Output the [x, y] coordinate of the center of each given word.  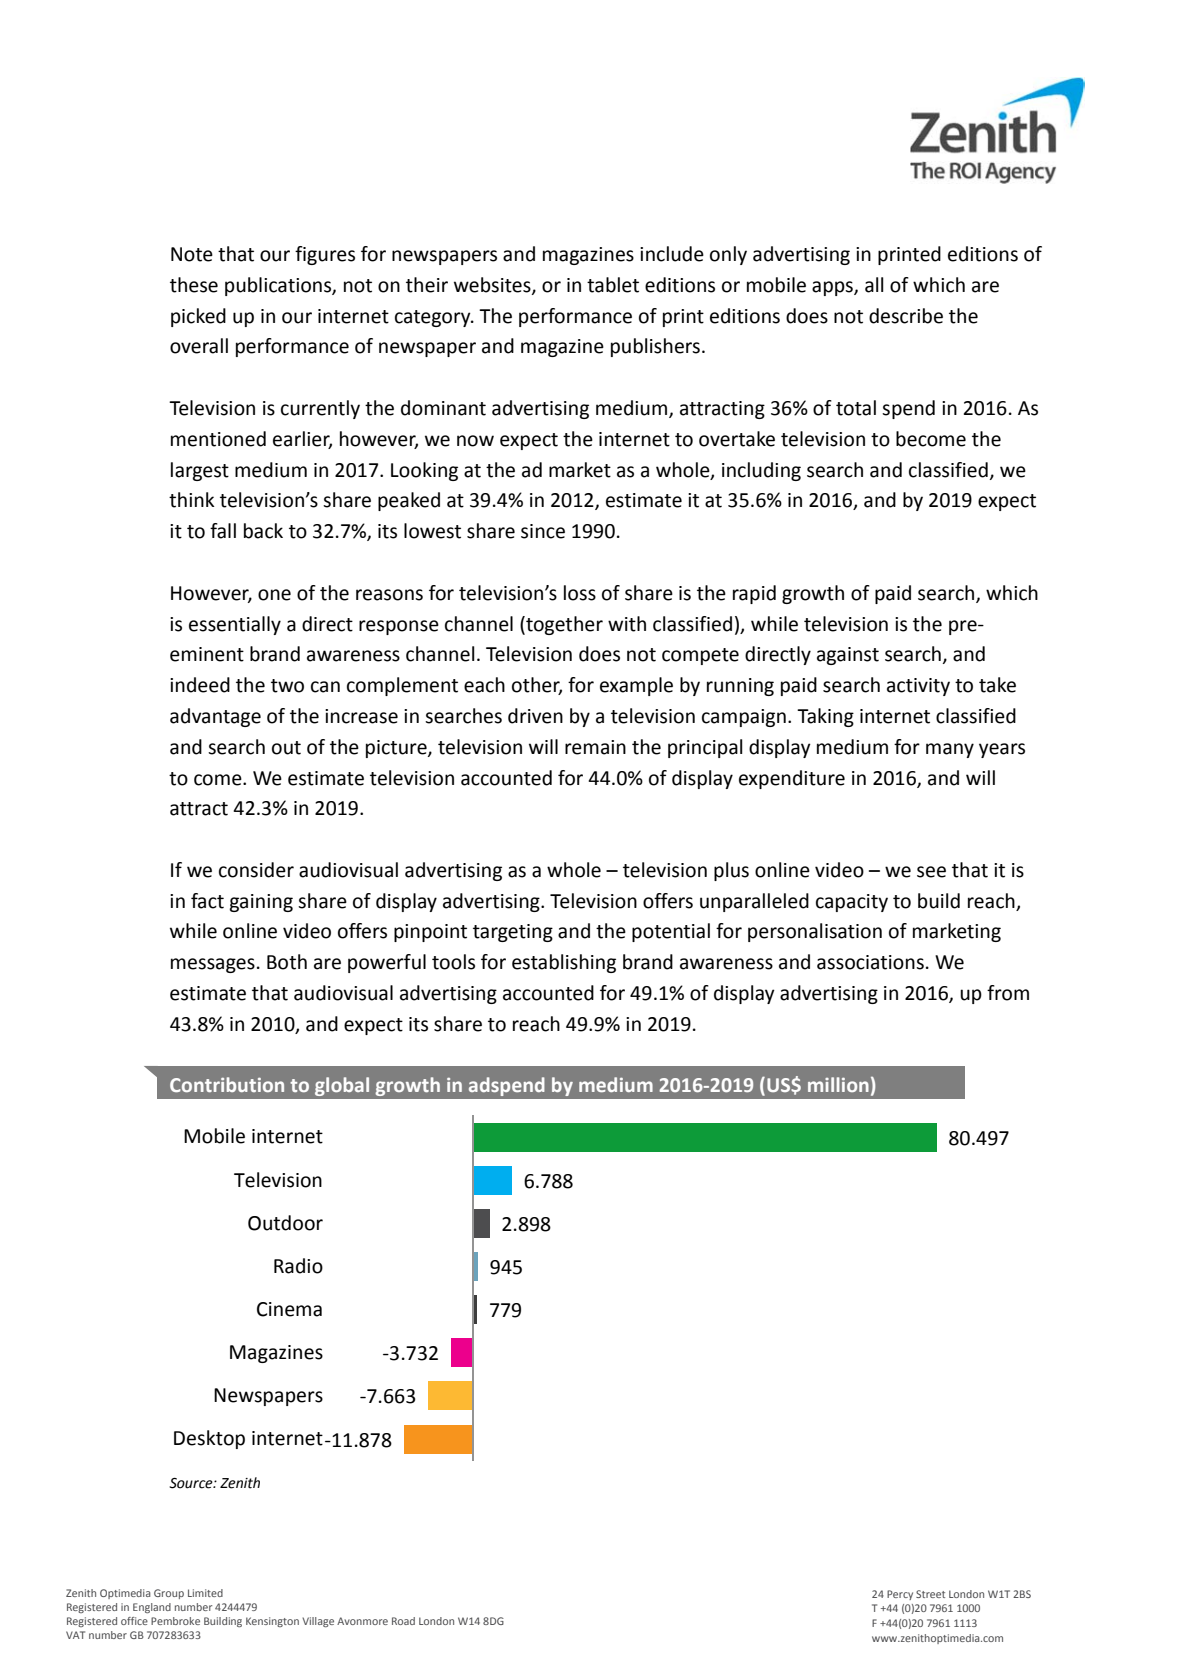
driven [535, 716]
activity [918, 687]
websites [493, 286]
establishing [564, 963]
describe [906, 316]
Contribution [227, 1084]
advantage [215, 717]
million [838, 1084]
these [194, 285]
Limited [205, 1593]
